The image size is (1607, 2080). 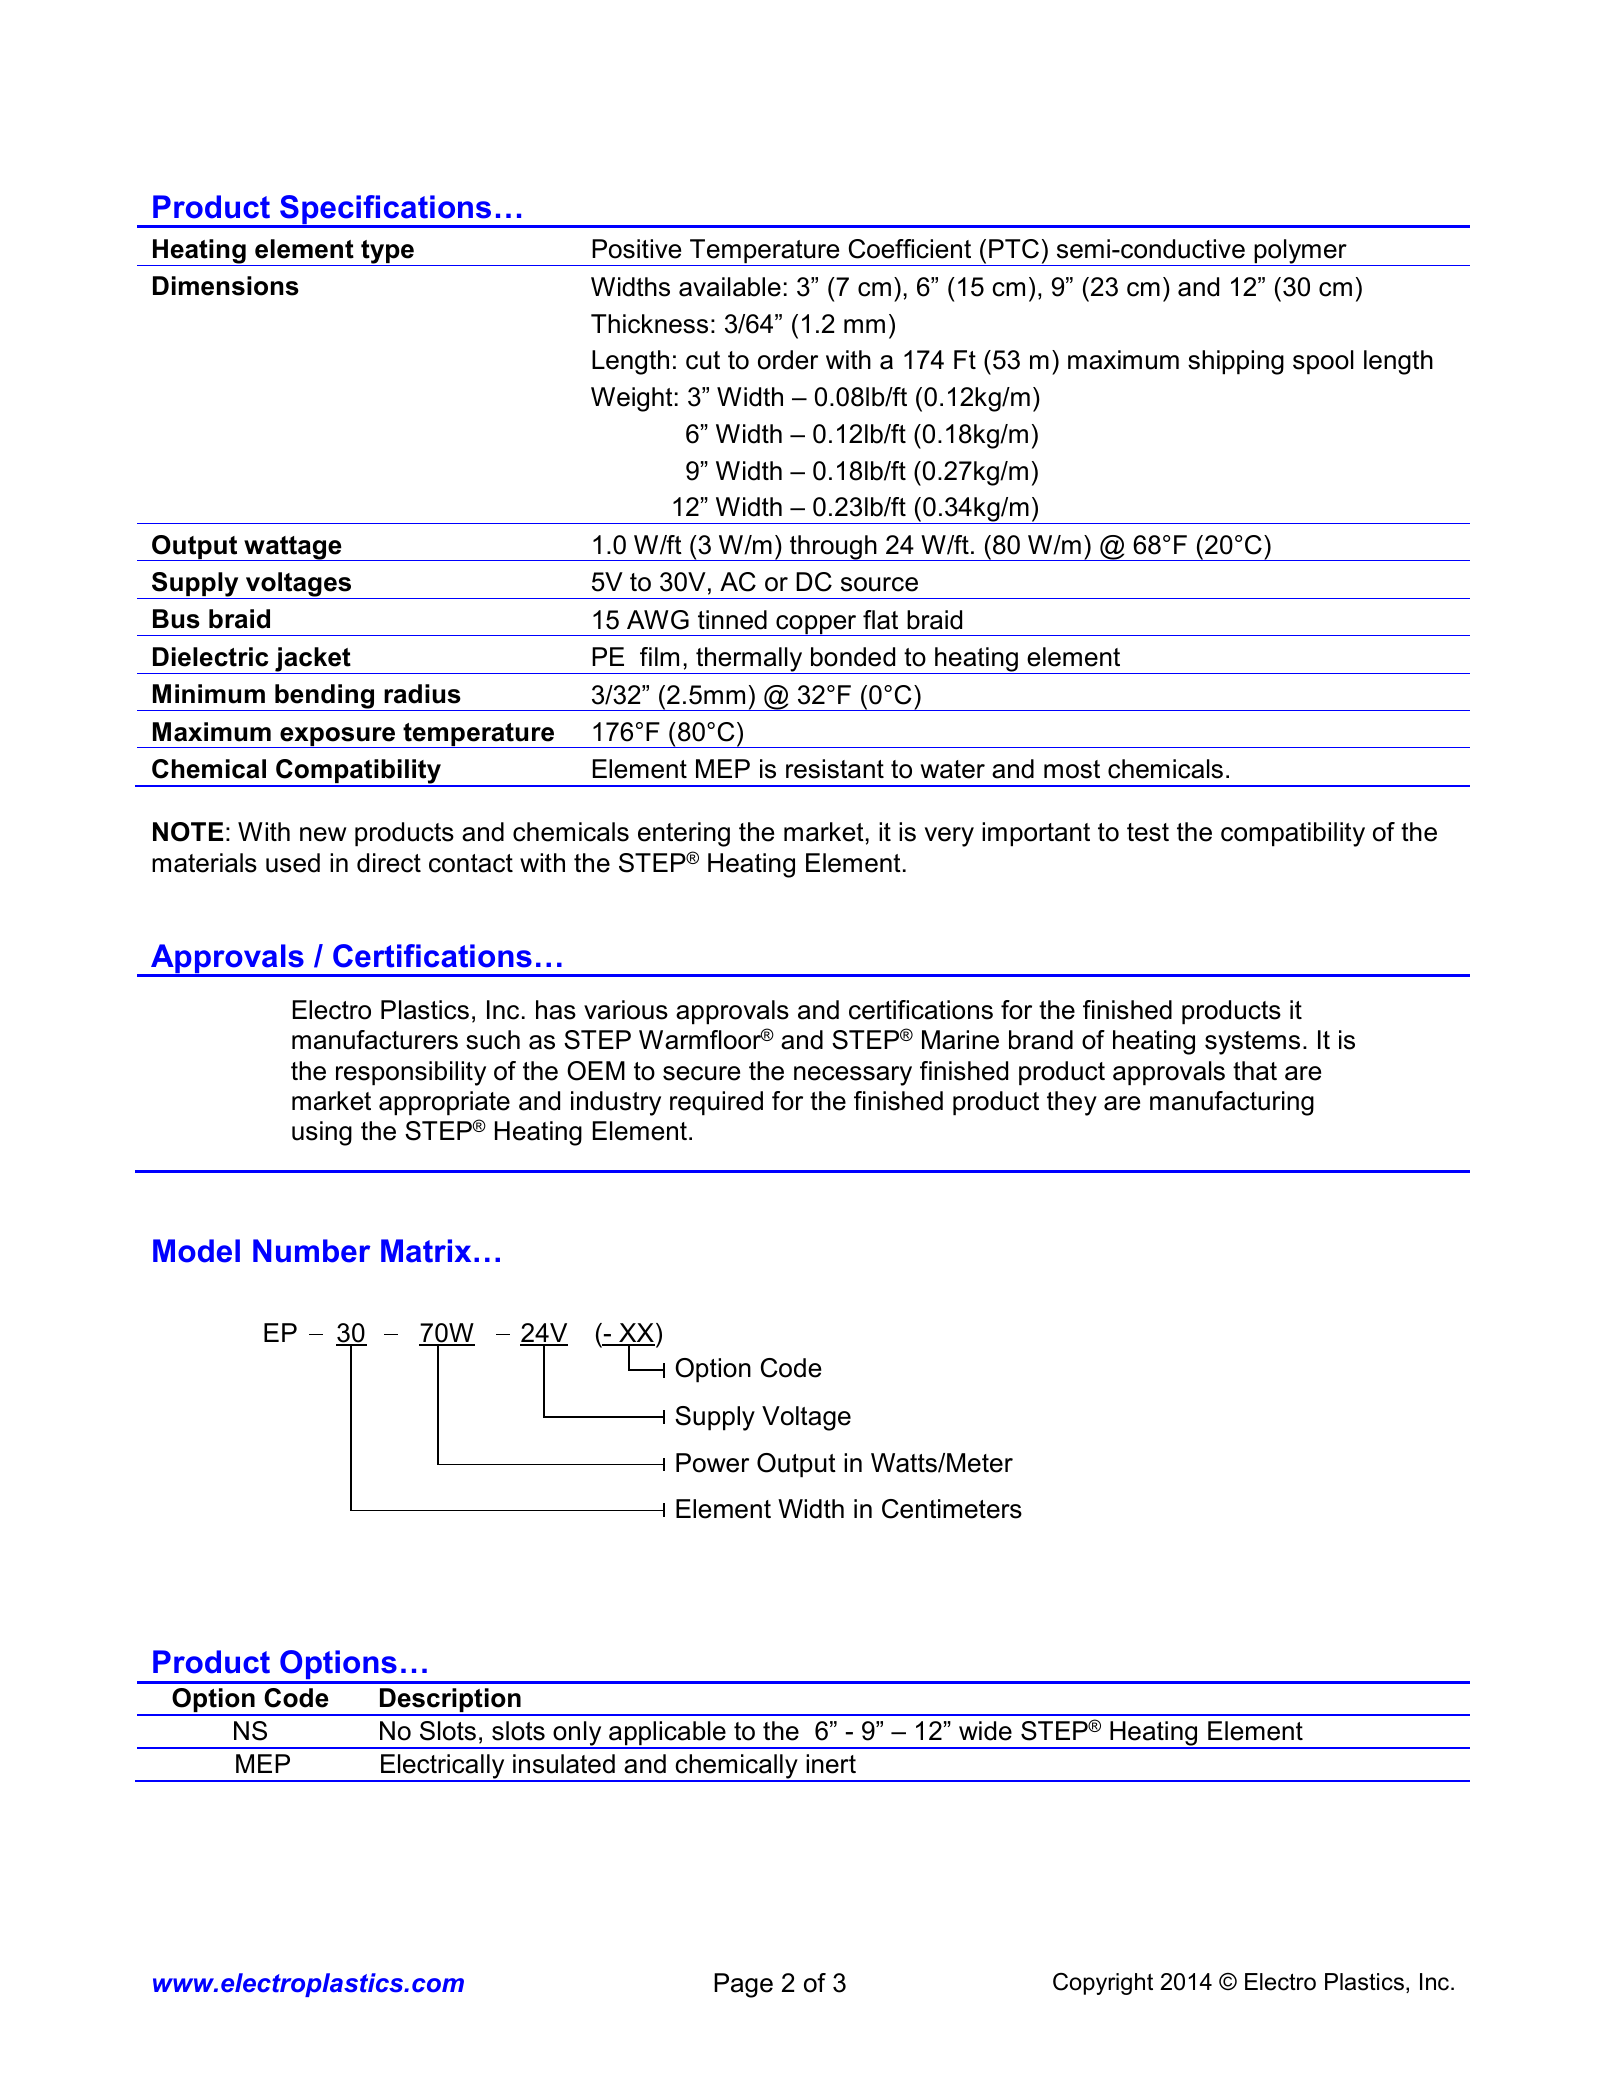 What do you see at coordinates (1232, 1103) in the screenshot?
I see `manufacturing` at bounding box center [1232, 1103].
